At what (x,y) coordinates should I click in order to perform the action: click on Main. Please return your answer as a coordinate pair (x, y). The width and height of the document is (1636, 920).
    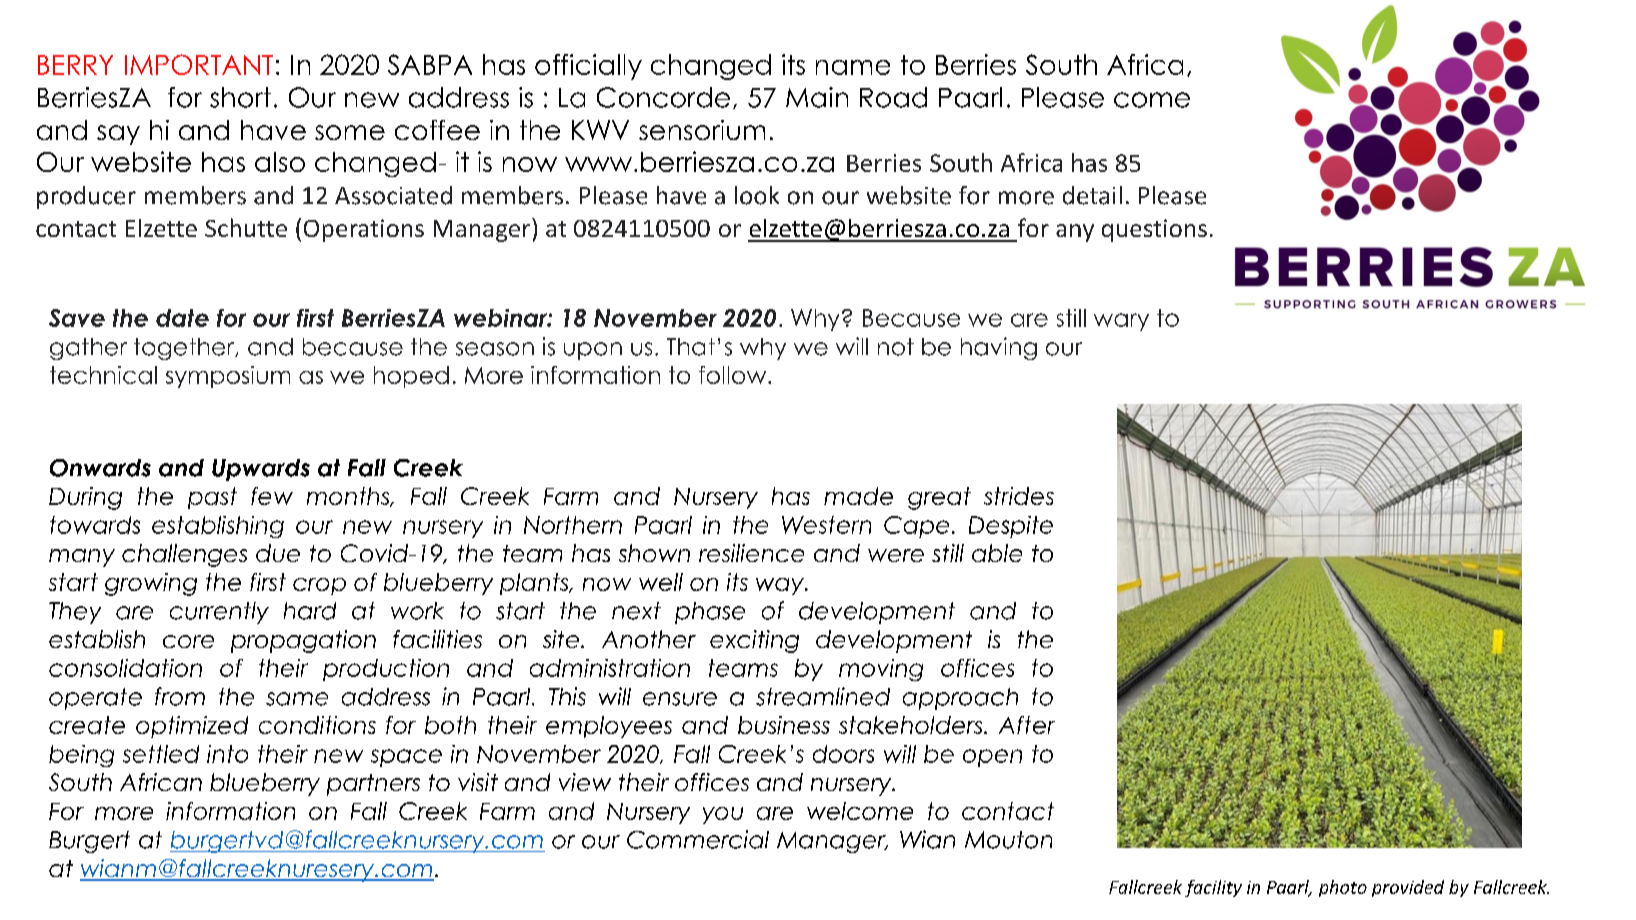
    Looking at the image, I should click on (817, 97).
